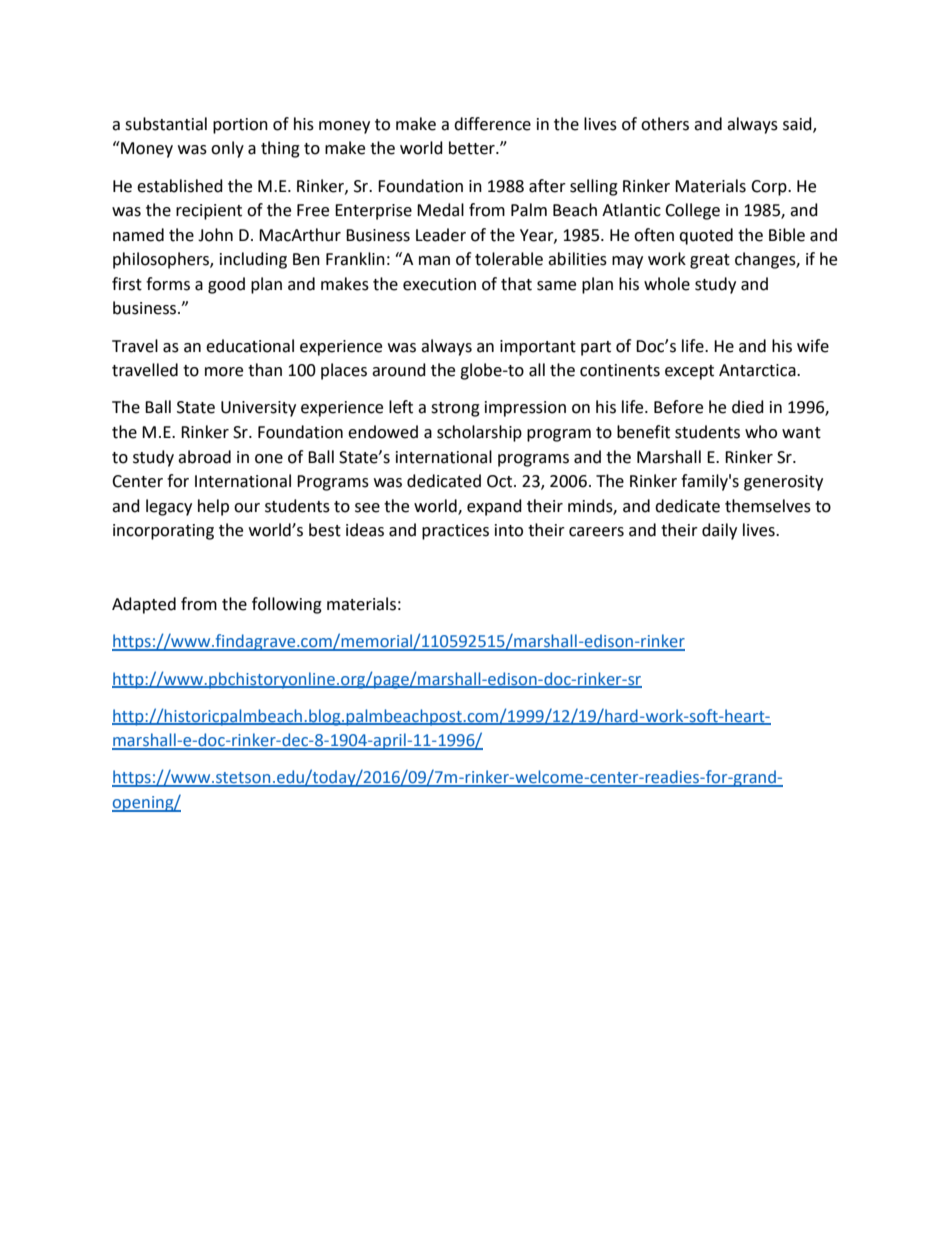 This screenshot has width=952, height=1233. What do you see at coordinates (665, 124) in the screenshot?
I see `others` at bounding box center [665, 124].
